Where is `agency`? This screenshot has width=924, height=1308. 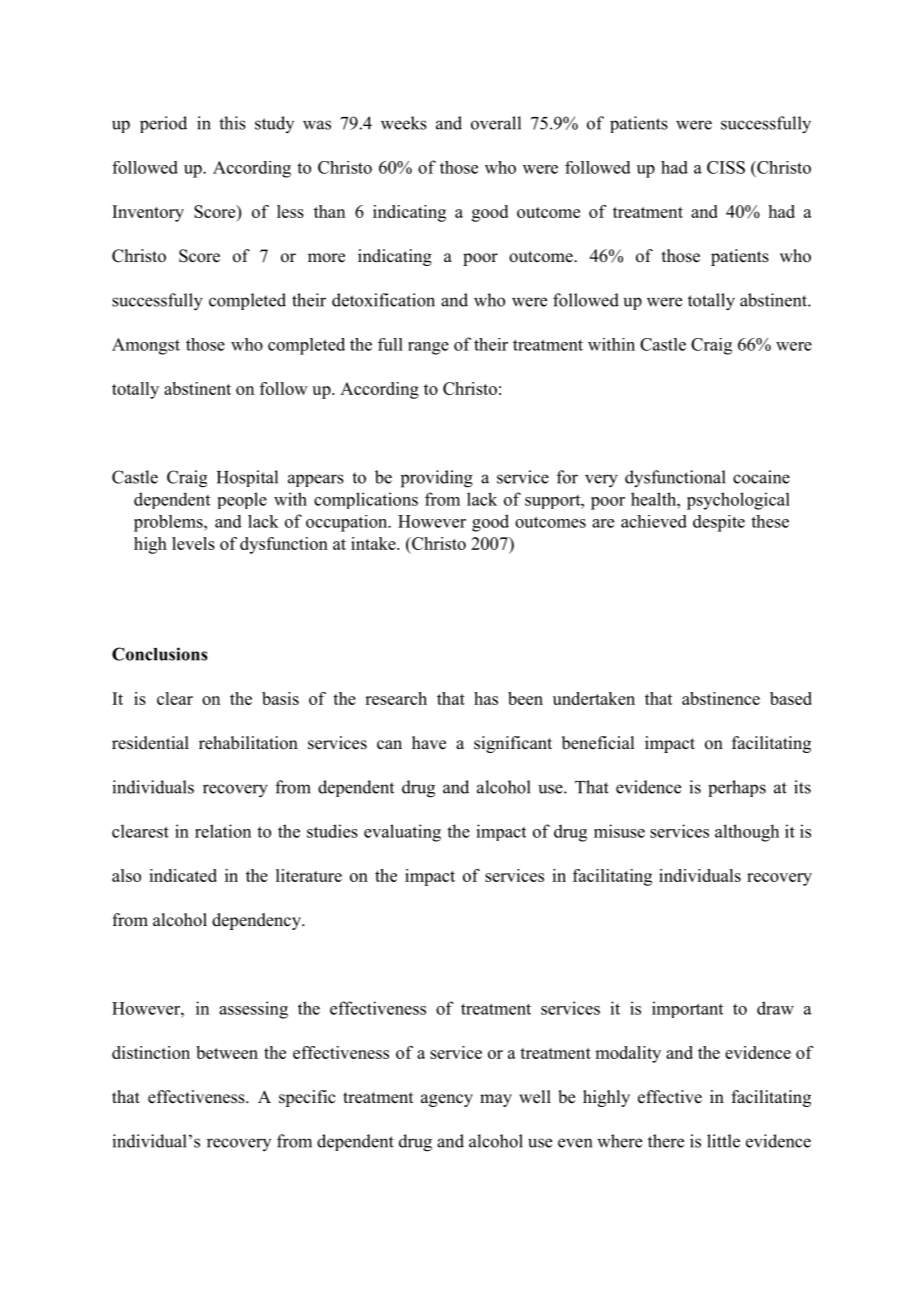 agency is located at coordinates (447, 1100).
